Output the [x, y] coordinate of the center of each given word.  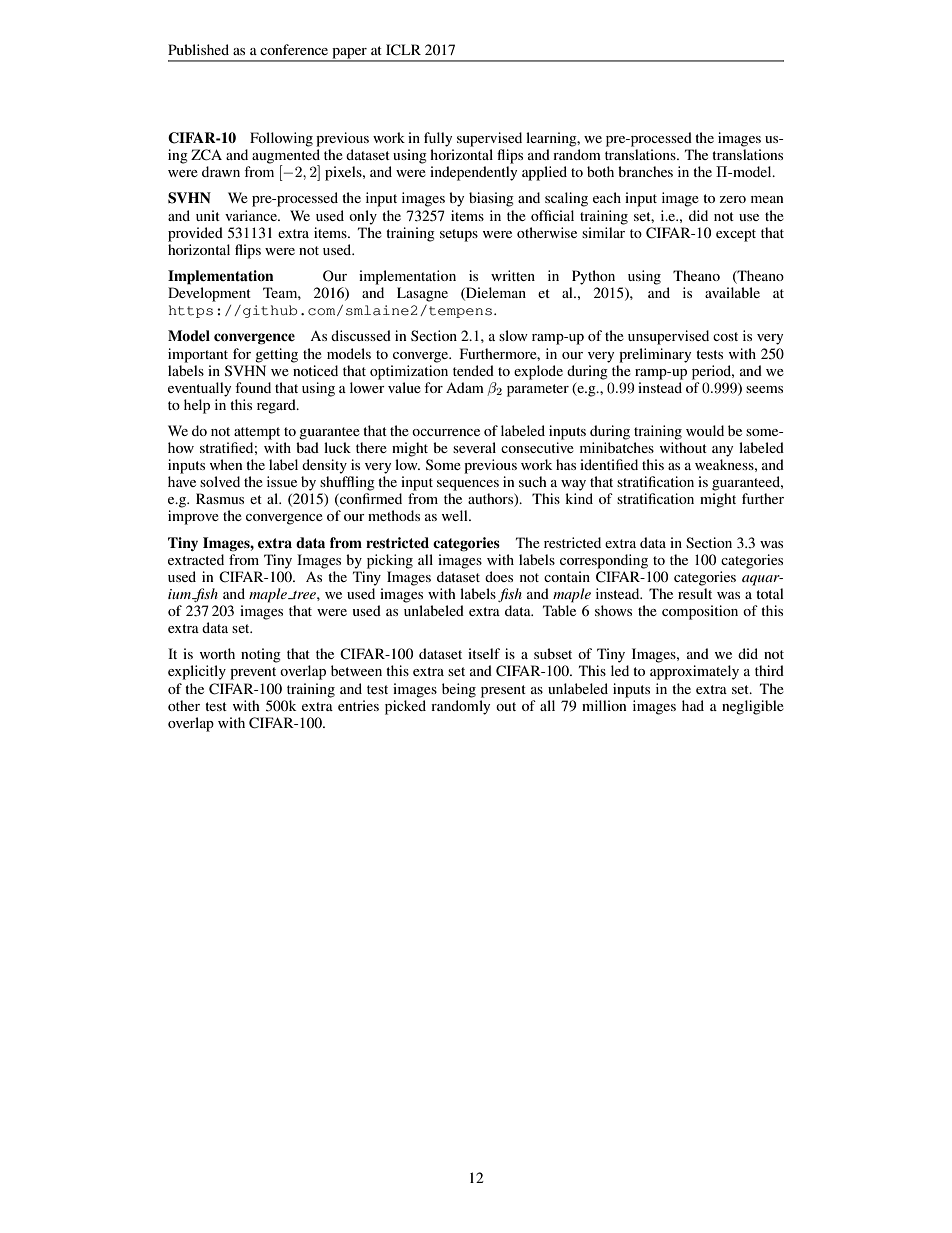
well [456, 515]
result [695, 593]
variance [252, 215]
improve [193, 517]
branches [645, 171]
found [253, 387]
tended [473, 370]
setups [459, 235]
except [736, 235]
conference [294, 49]
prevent [253, 673]
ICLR [403, 50]
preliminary [655, 355]
